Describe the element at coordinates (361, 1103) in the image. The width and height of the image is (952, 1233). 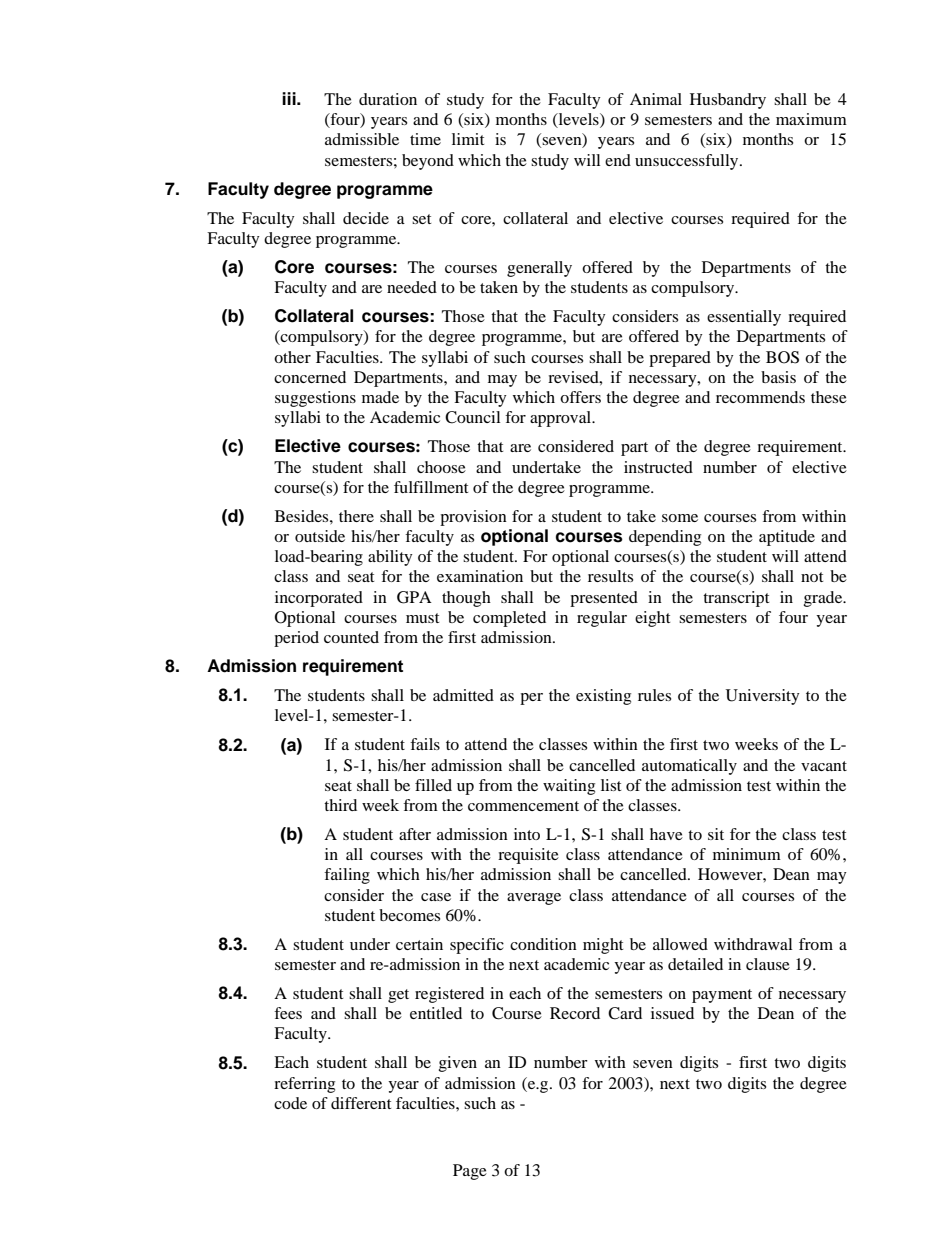
I see `different` at that location.
